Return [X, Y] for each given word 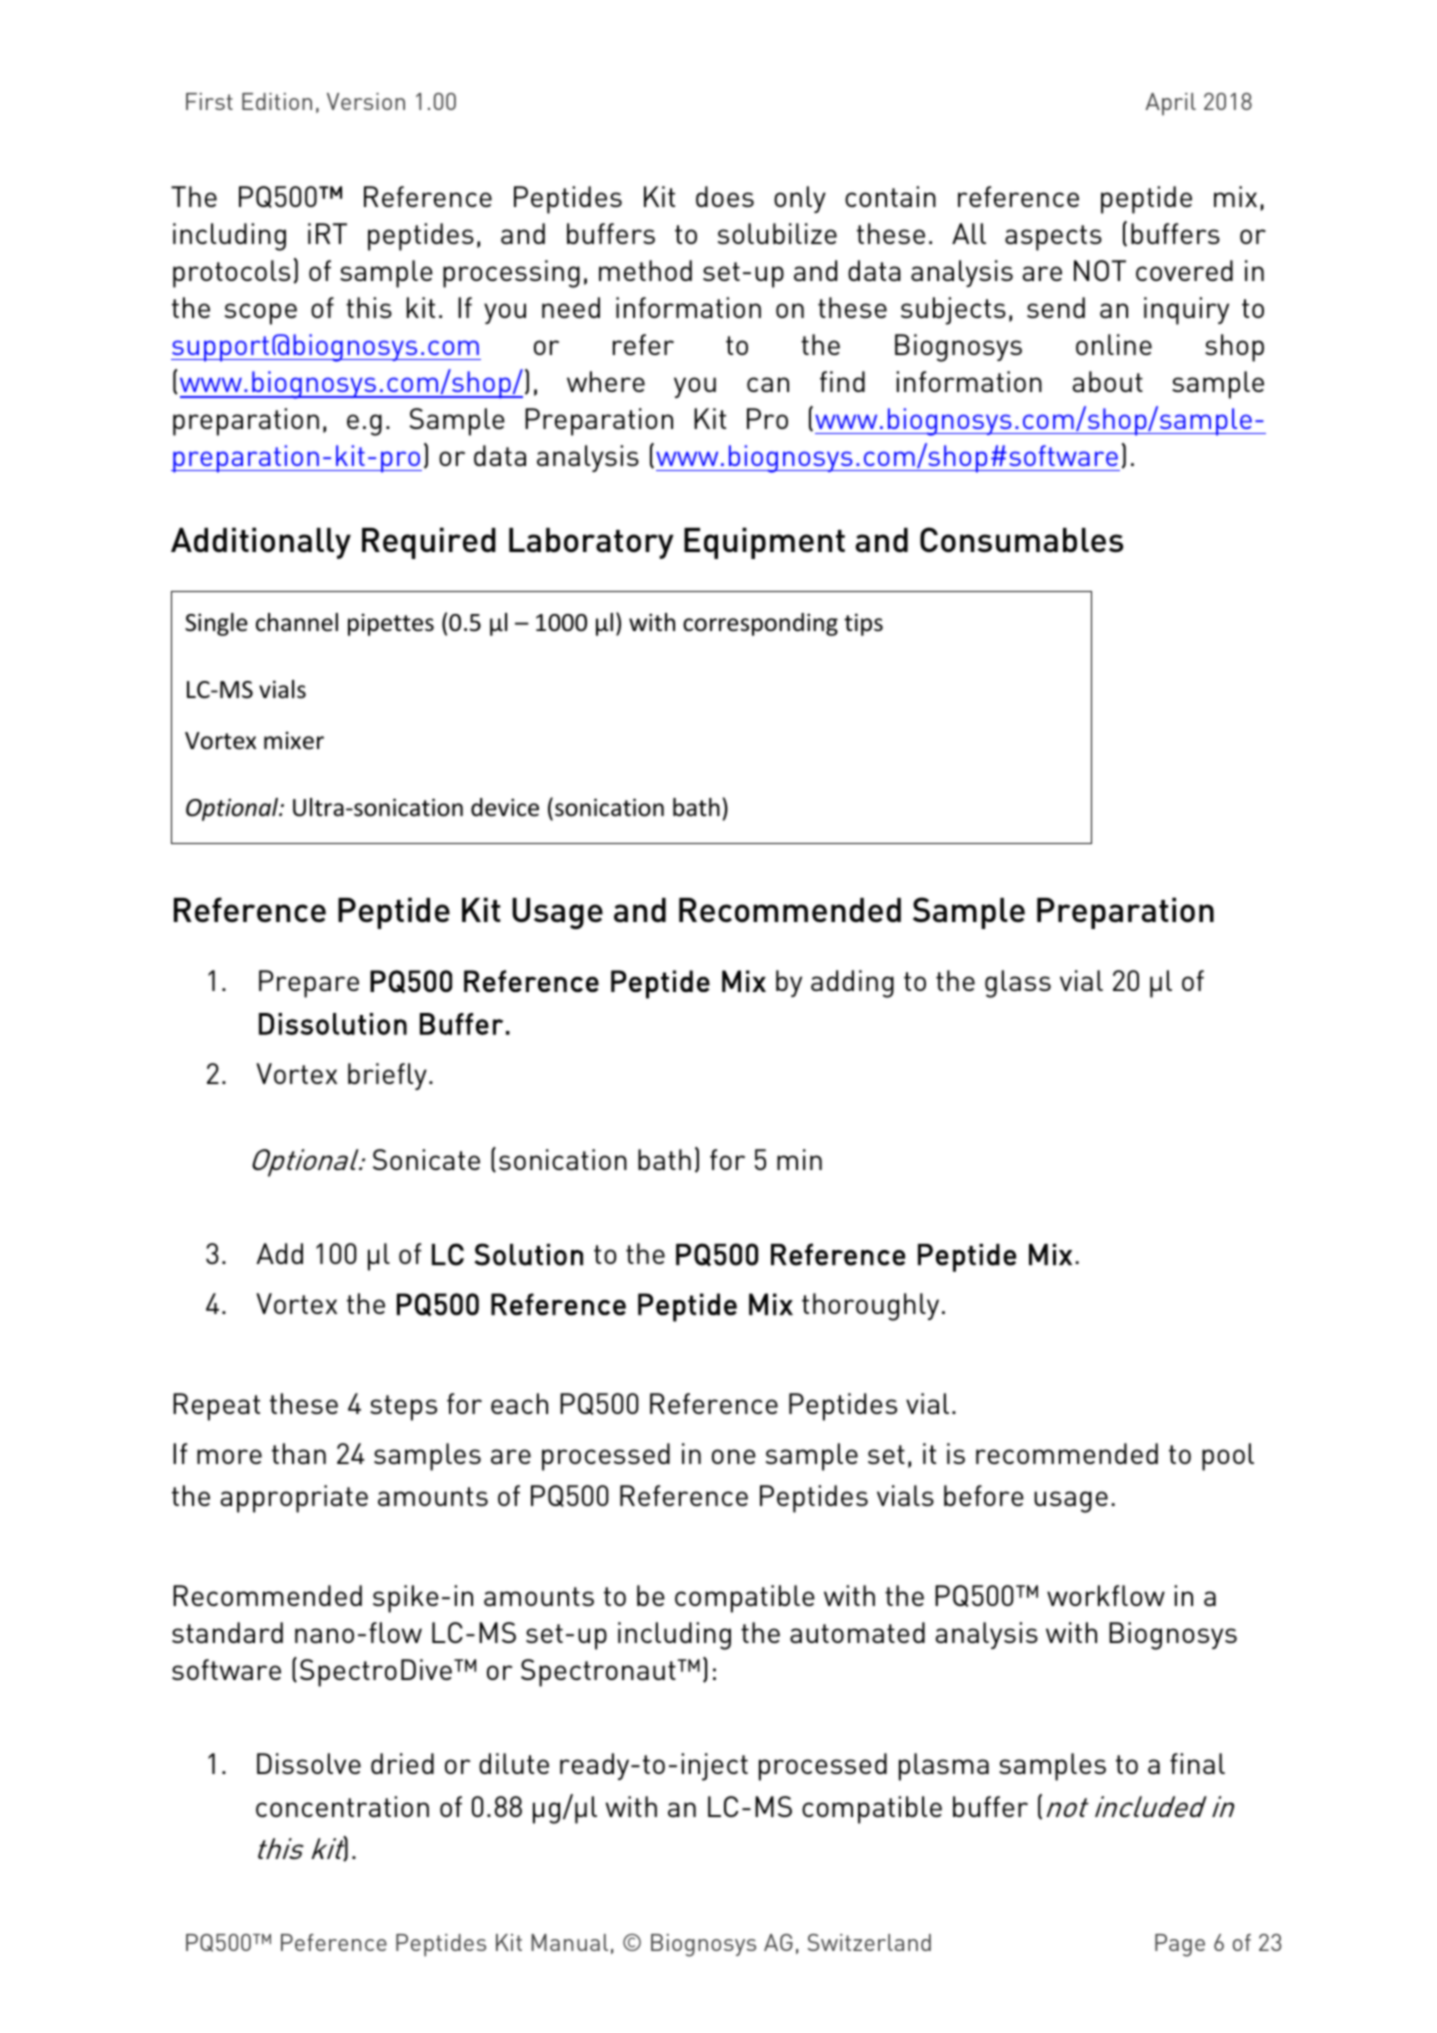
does [725, 196]
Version [366, 101]
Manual [569, 1942]
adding [852, 984]
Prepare [309, 984]
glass [1018, 984]
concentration [342, 1806]
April [1170, 104]
